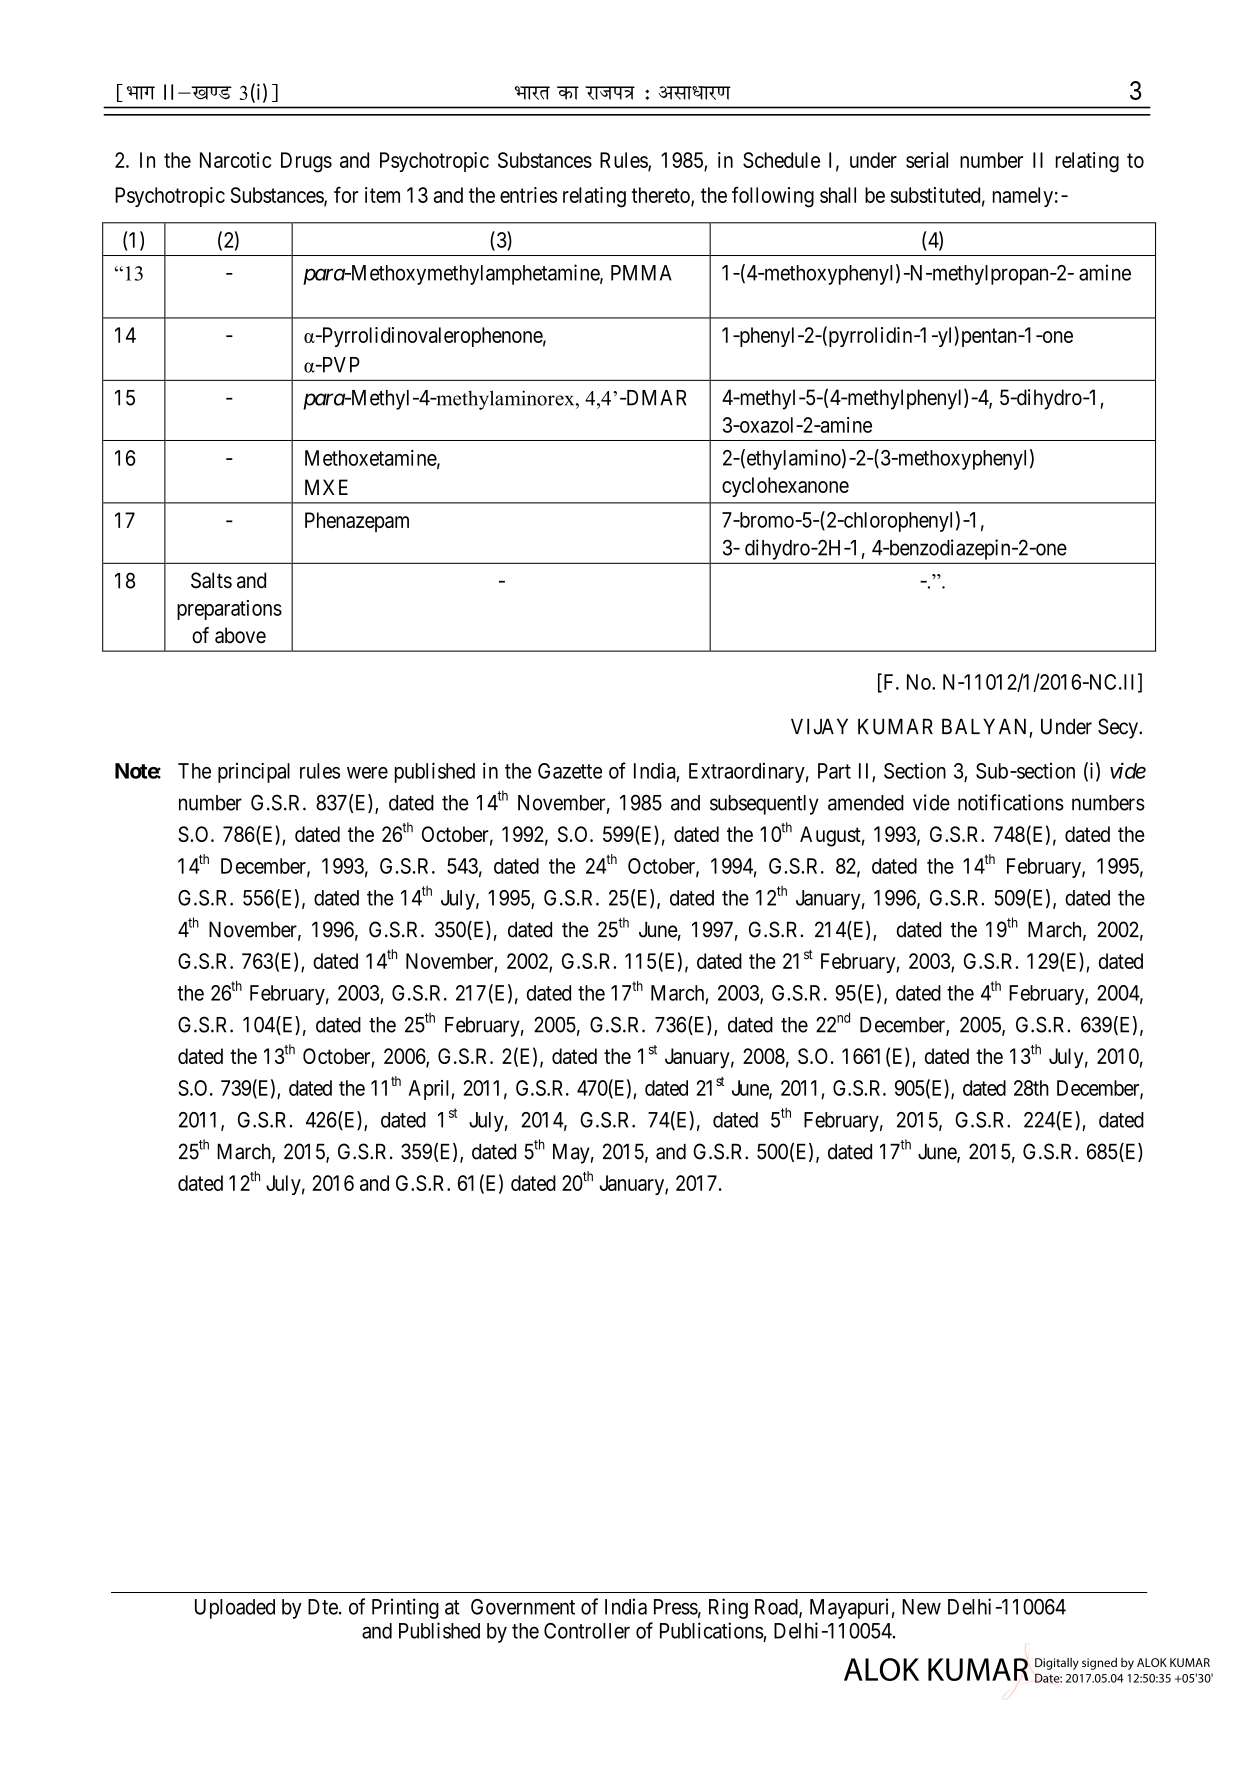  What do you see at coordinates (866, 803) in the page?
I see `amended` at bounding box center [866, 803].
